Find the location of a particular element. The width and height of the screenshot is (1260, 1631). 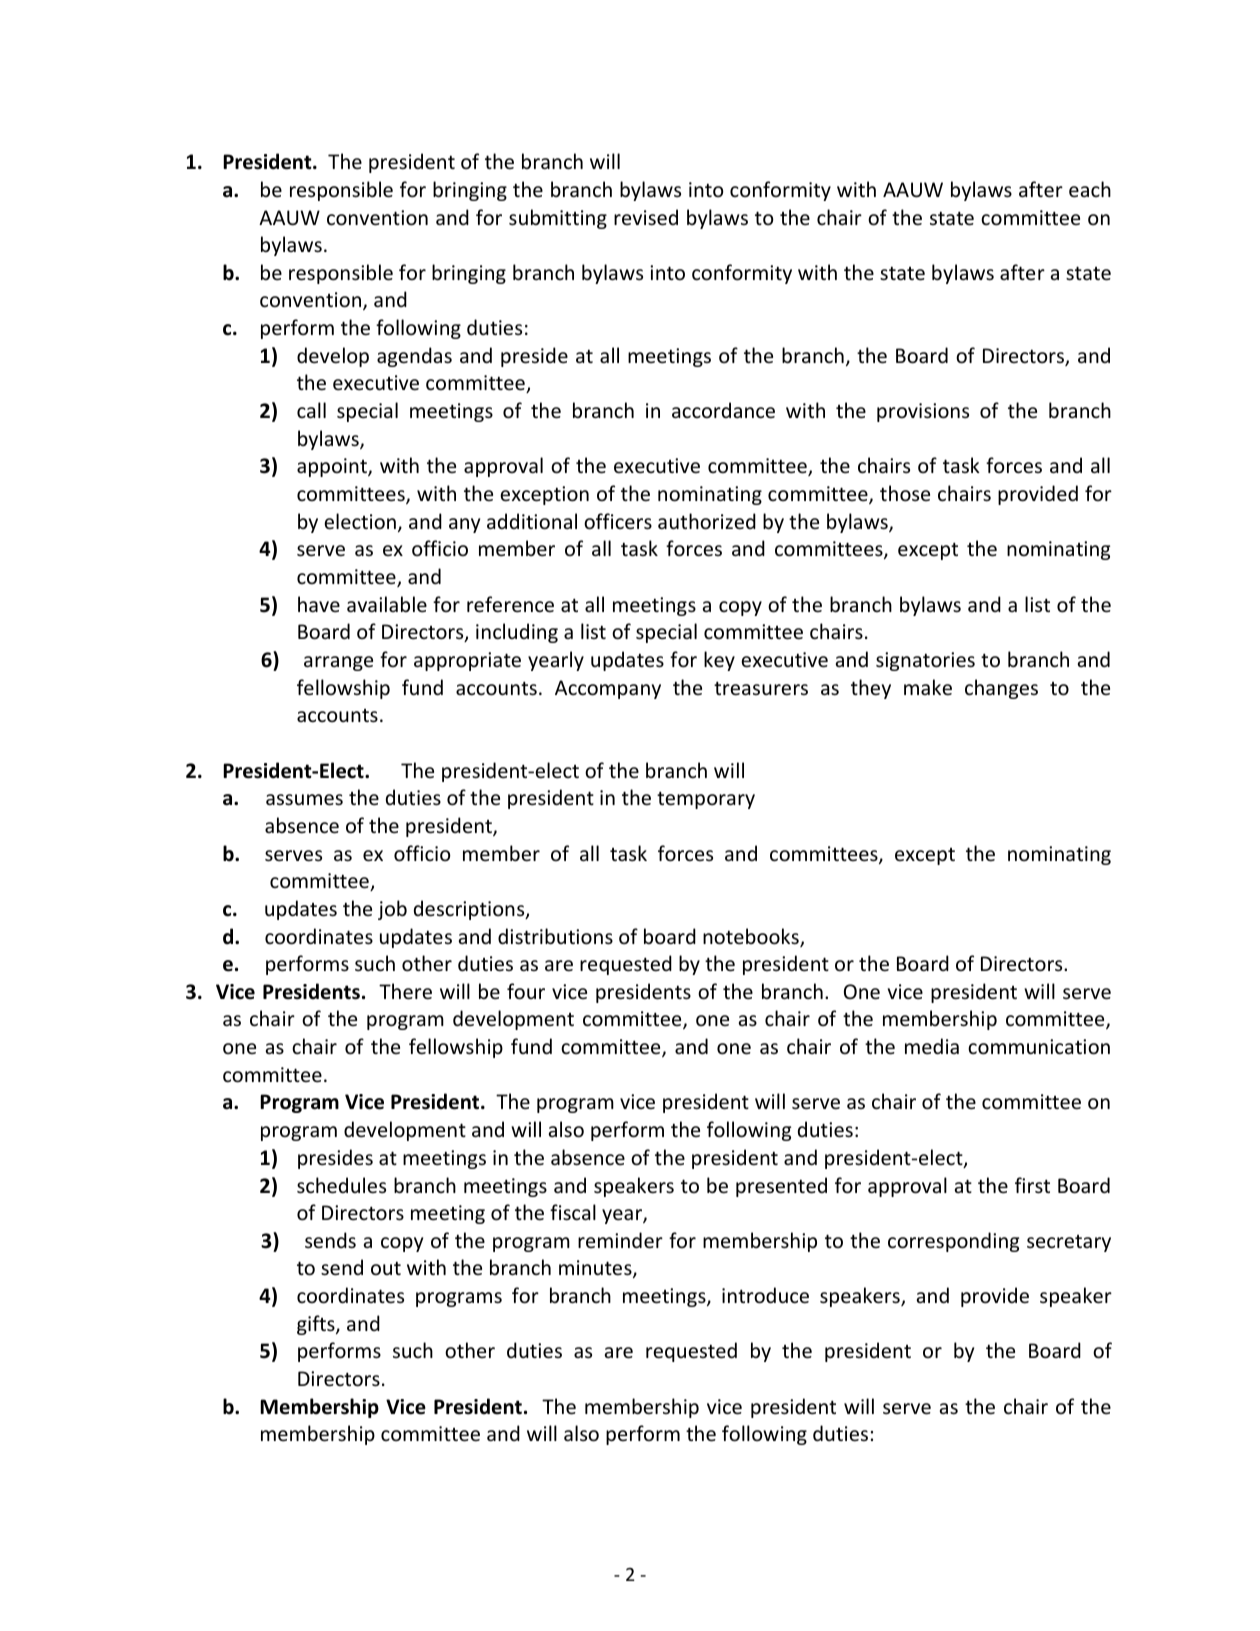

job is located at coordinates (392, 910).
